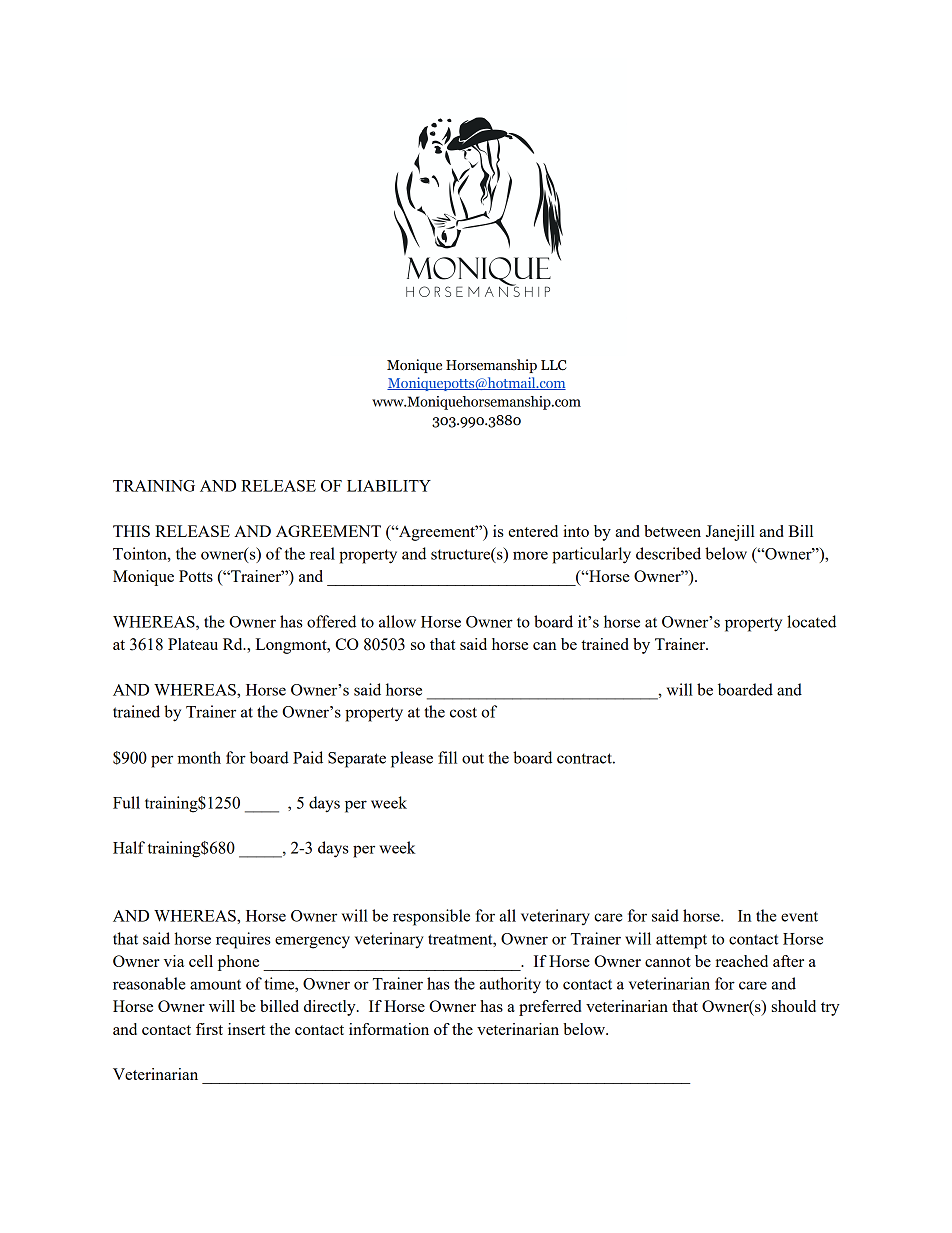 Image resolution: width=952 pixels, height=1233 pixels. Describe the element at coordinates (554, 365) in the document. I see `LLC` at that location.
